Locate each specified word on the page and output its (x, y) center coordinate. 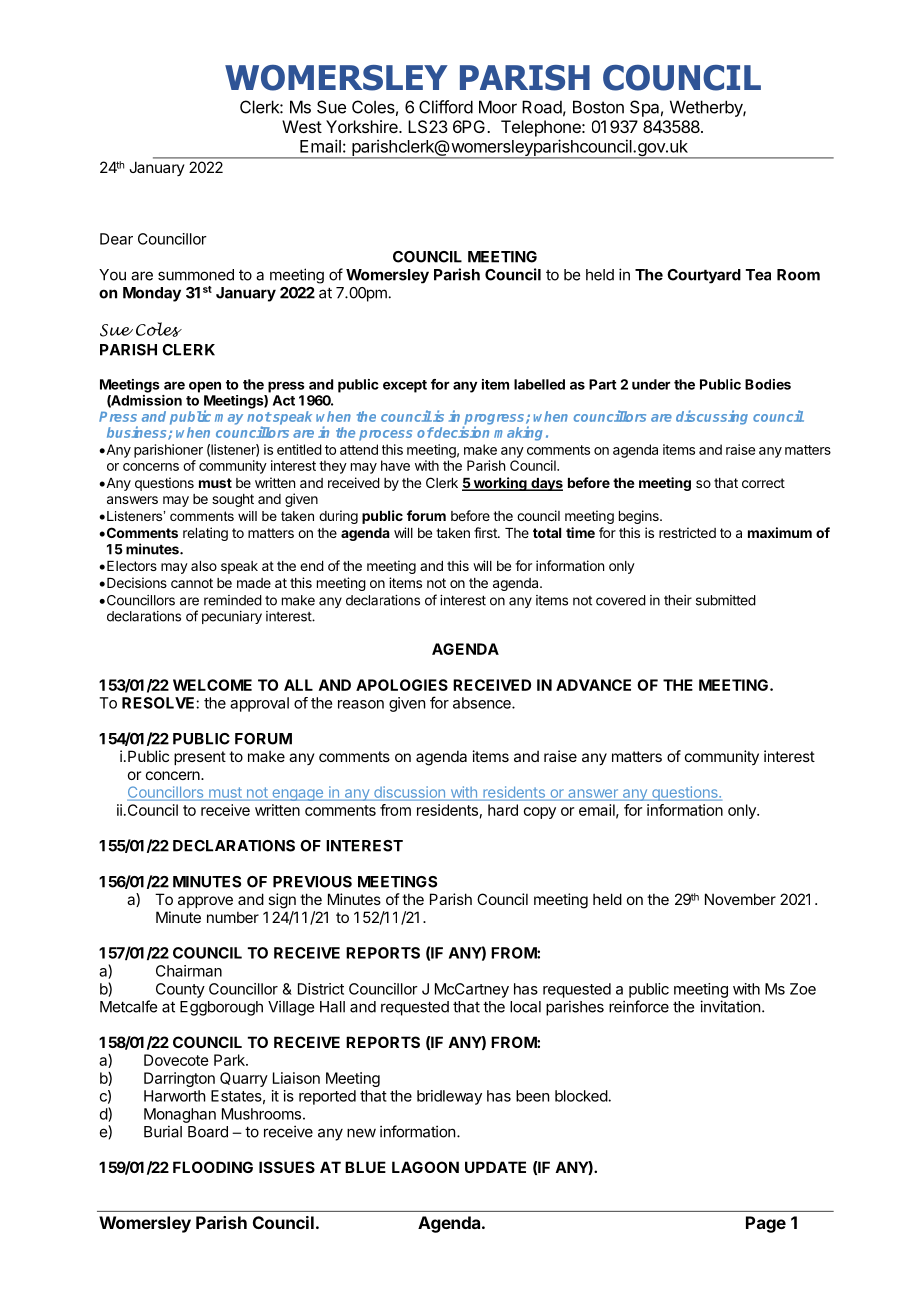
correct (763, 483)
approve (205, 902)
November (740, 899)
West (302, 126)
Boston (598, 107)
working (500, 484)
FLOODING (213, 1167)
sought (233, 500)
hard (503, 810)
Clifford (446, 107)
